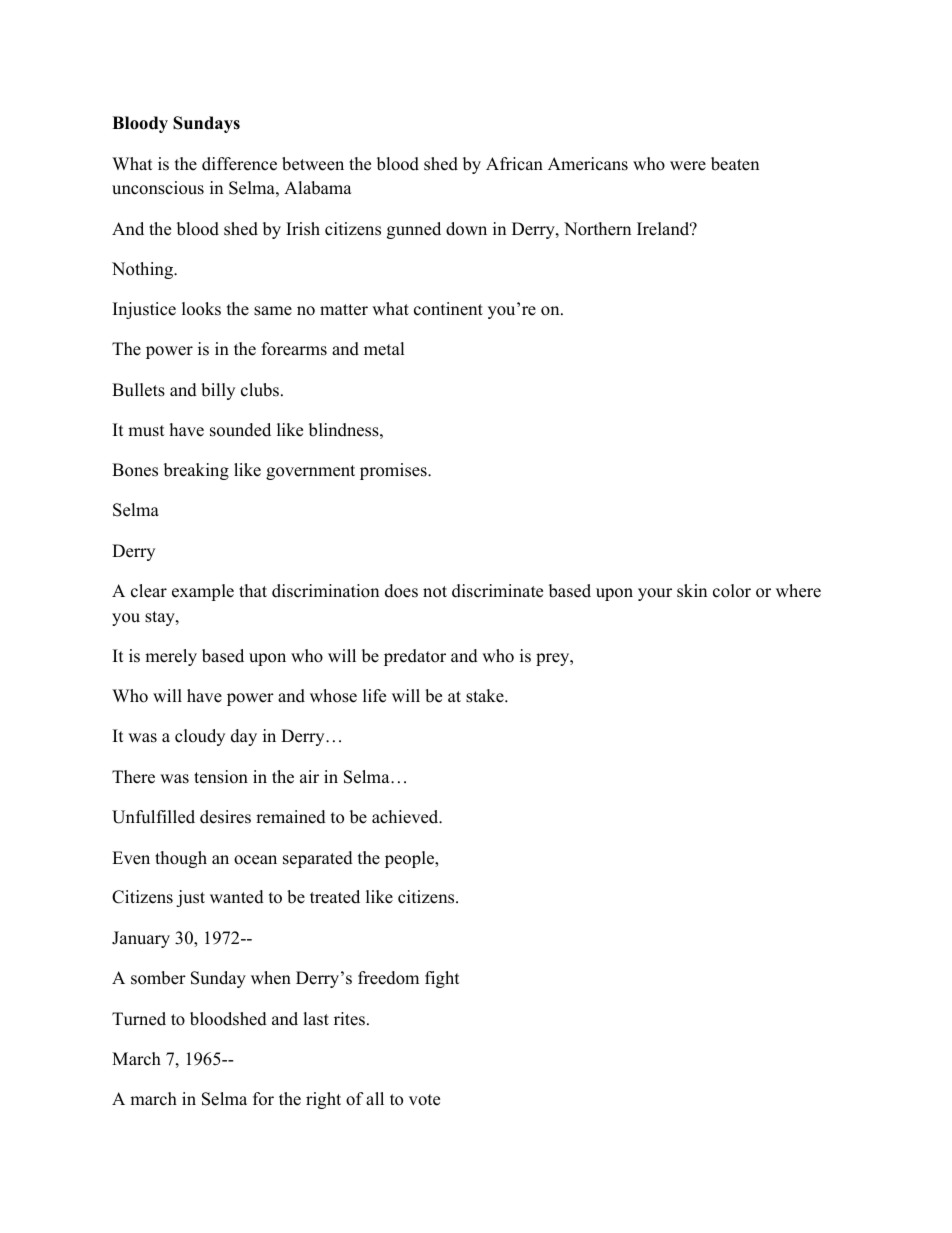  What do you see at coordinates (486, 696) in the screenshot?
I see `stake` at bounding box center [486, 696].
